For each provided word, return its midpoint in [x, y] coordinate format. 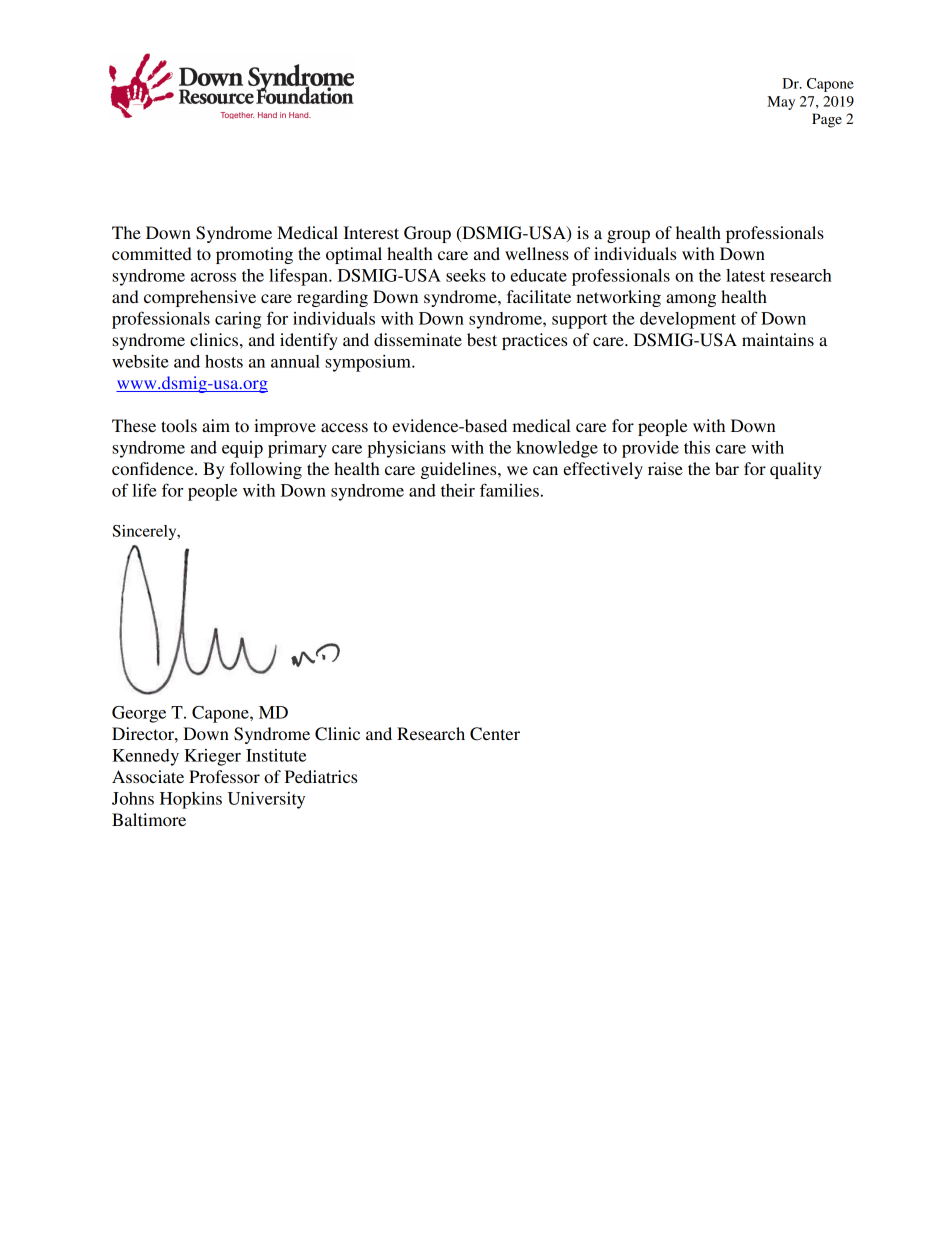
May [781, 103]
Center [495, 734]
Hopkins [191, 800]
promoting [254, 255]
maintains [778, 339]
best [482, 339]
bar [727, 468]
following [266, 470]
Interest [371, 232]
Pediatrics [321, 776]
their [458, 490]
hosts [224, 361]
